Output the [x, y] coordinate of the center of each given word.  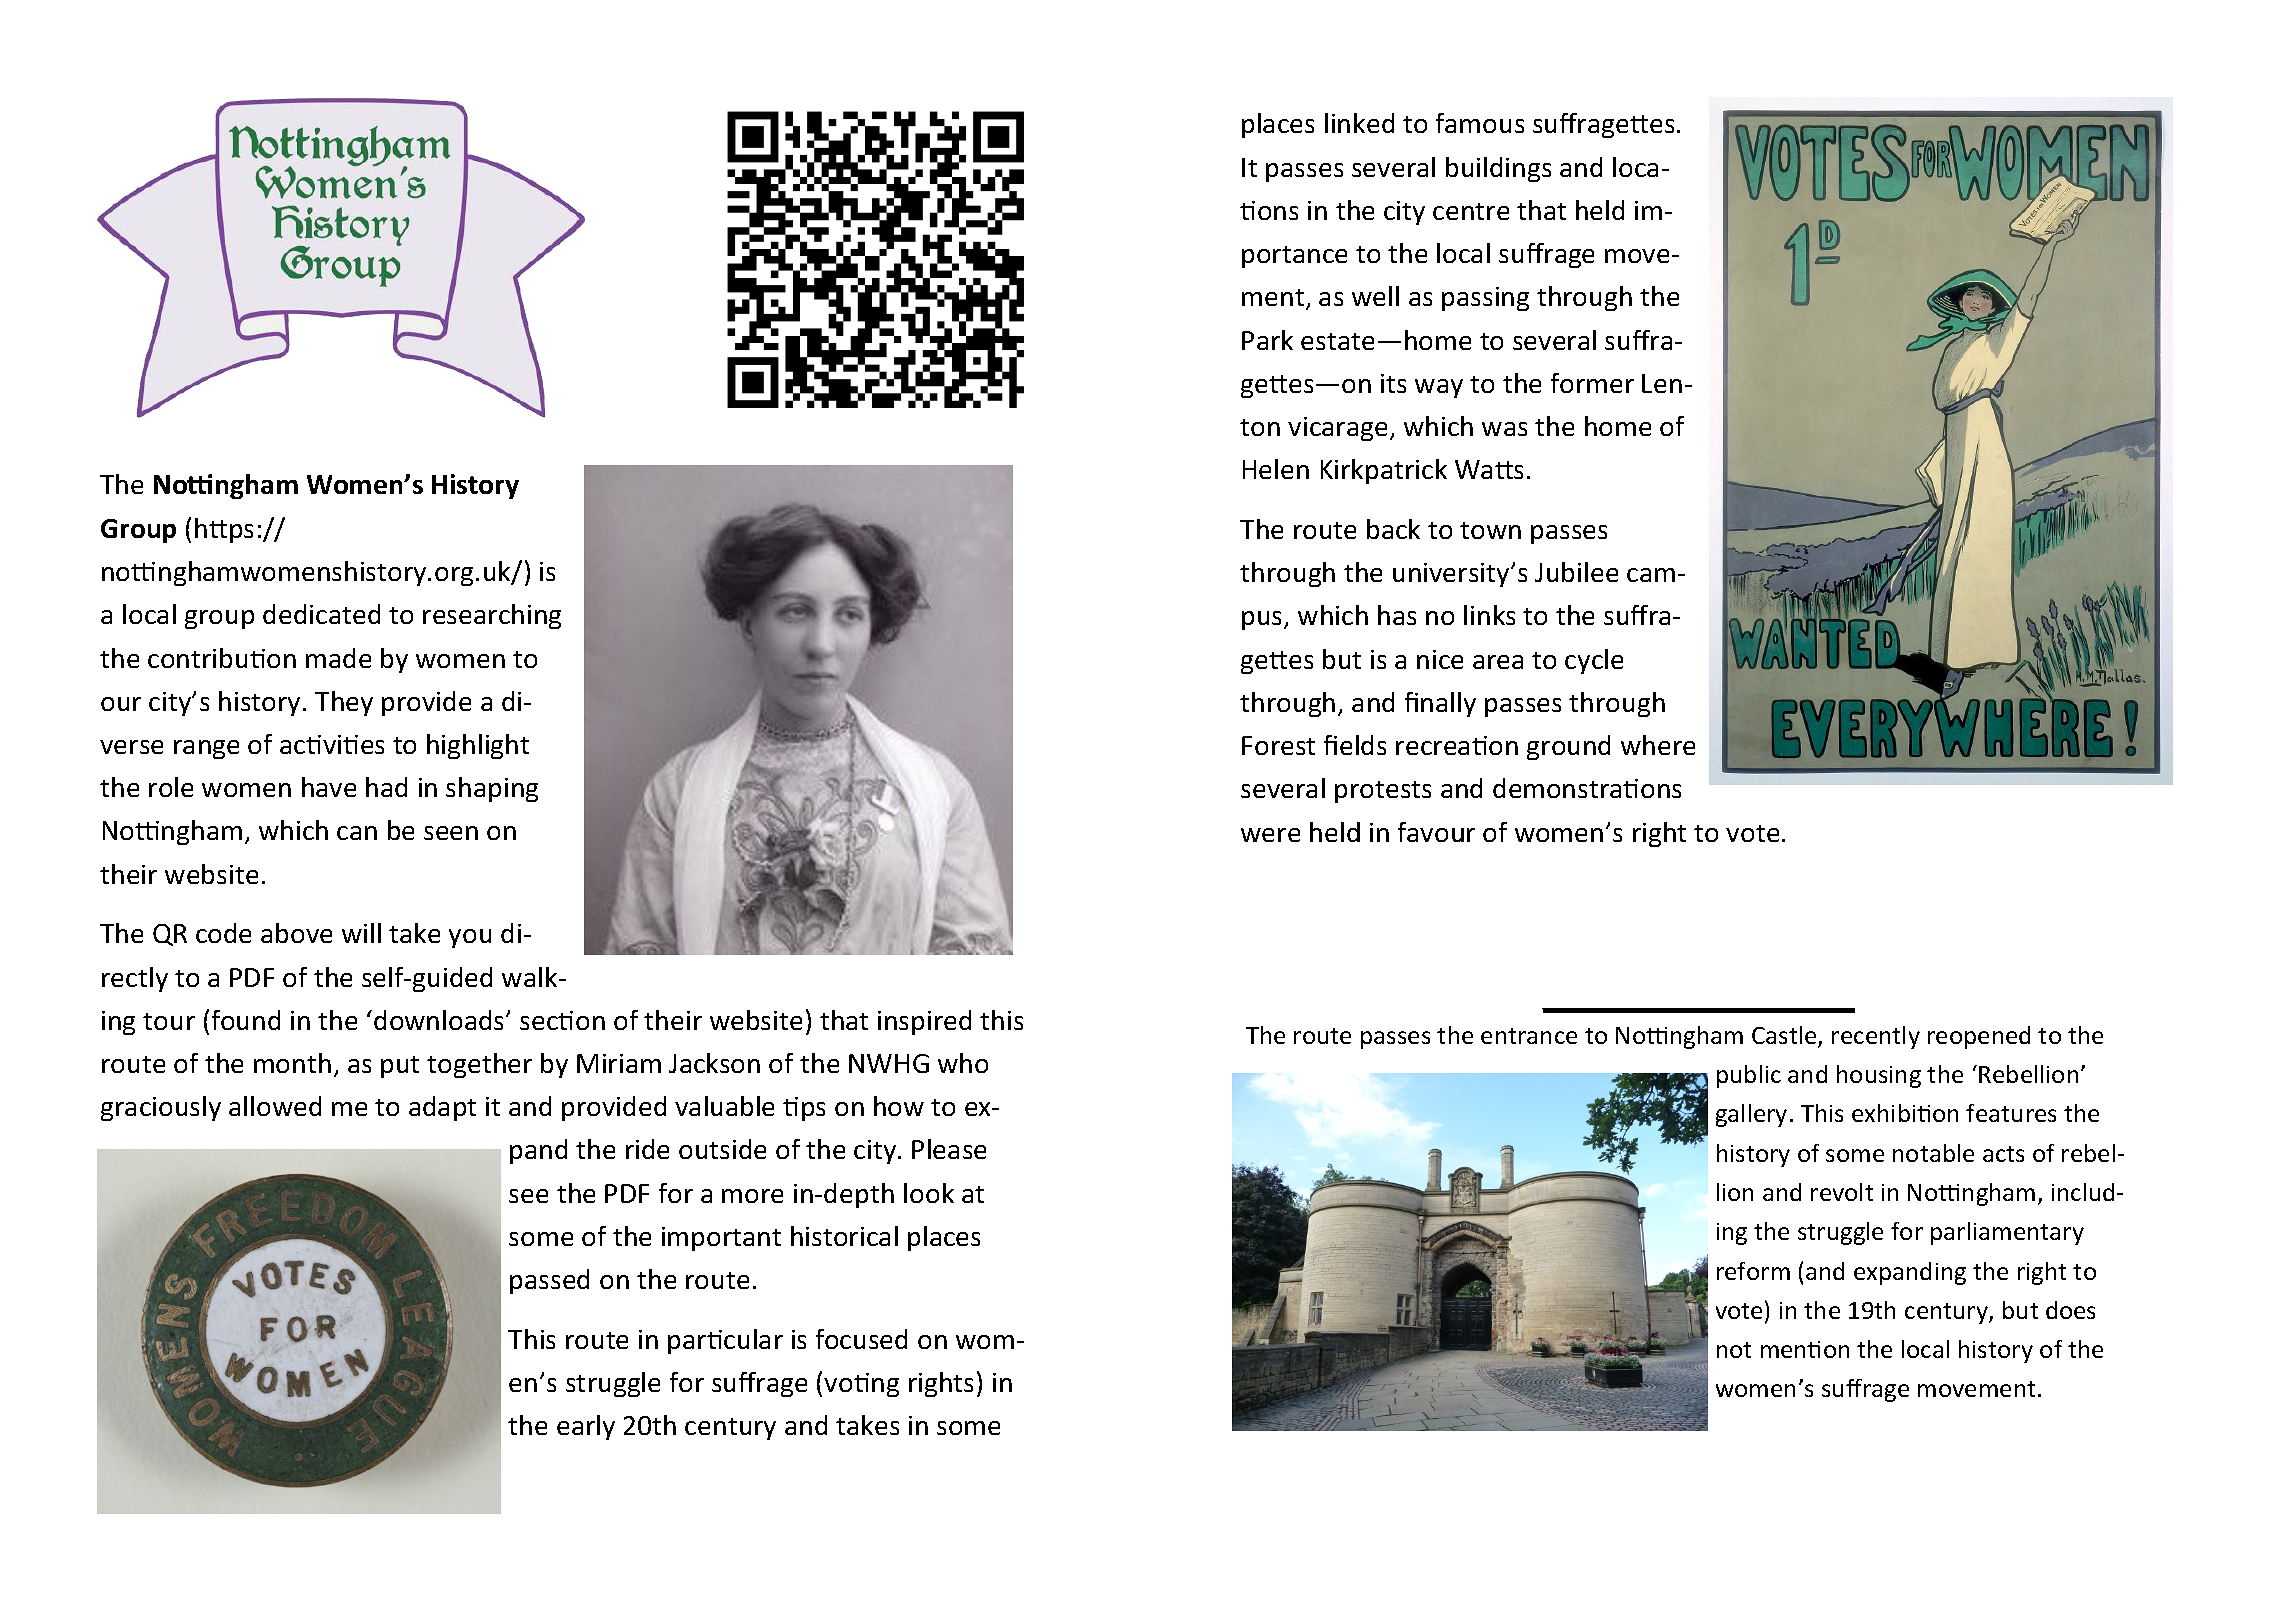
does [2070, 1310]
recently [1876, 1037]
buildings [1498, 169]
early [586, 1427]
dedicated [321, 614]
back [1393, 529]
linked [1359, 123]
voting [861, 1385]
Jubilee [1576, 572]
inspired [924, 1022]
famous [1480, 123]
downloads [440, 1020]
